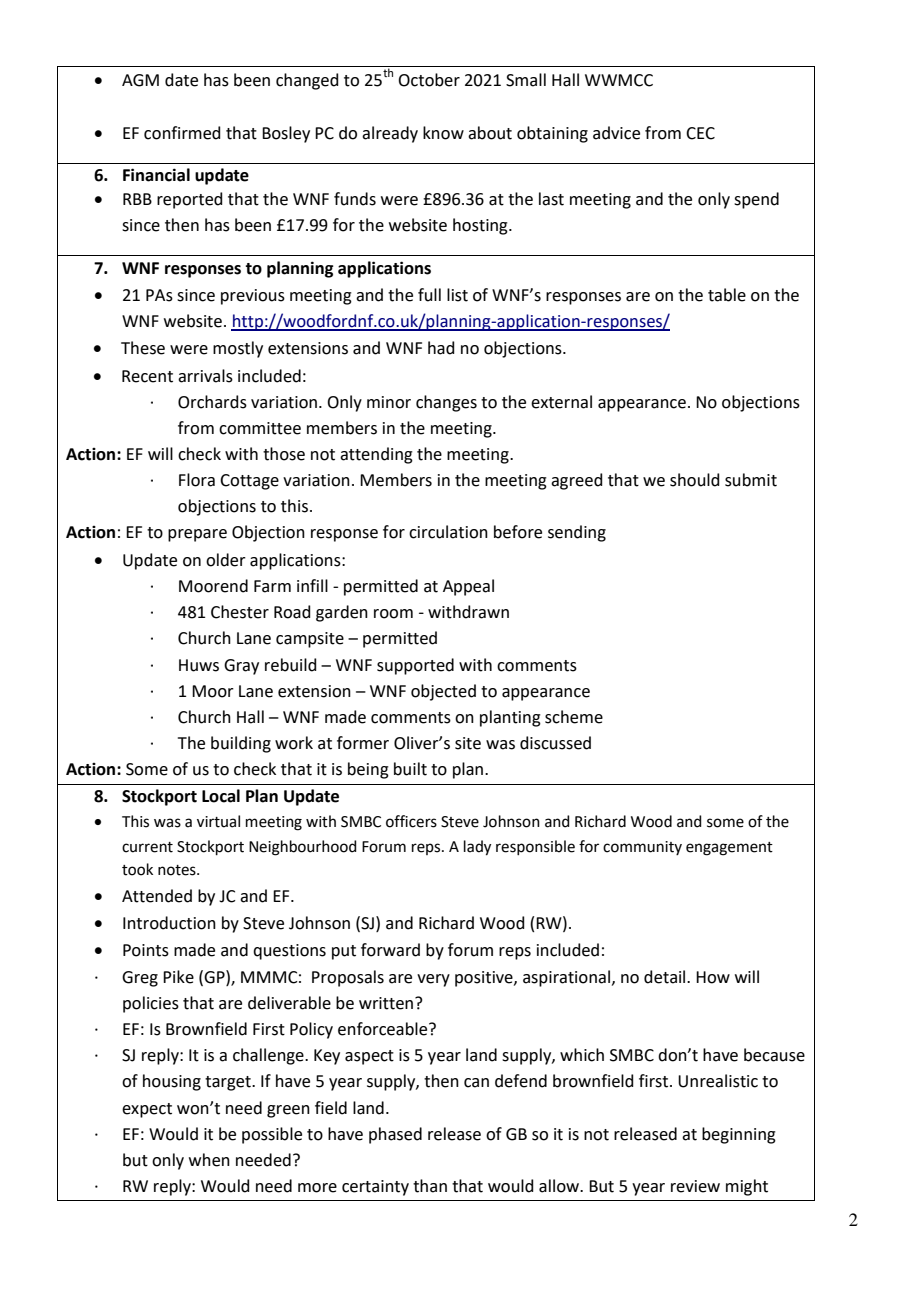 This screenshot has height=1308, width=924. What do you see at coordinates (468, 587) in the screenshot?
I see `Appeal` at bounding box center [468, 587].
